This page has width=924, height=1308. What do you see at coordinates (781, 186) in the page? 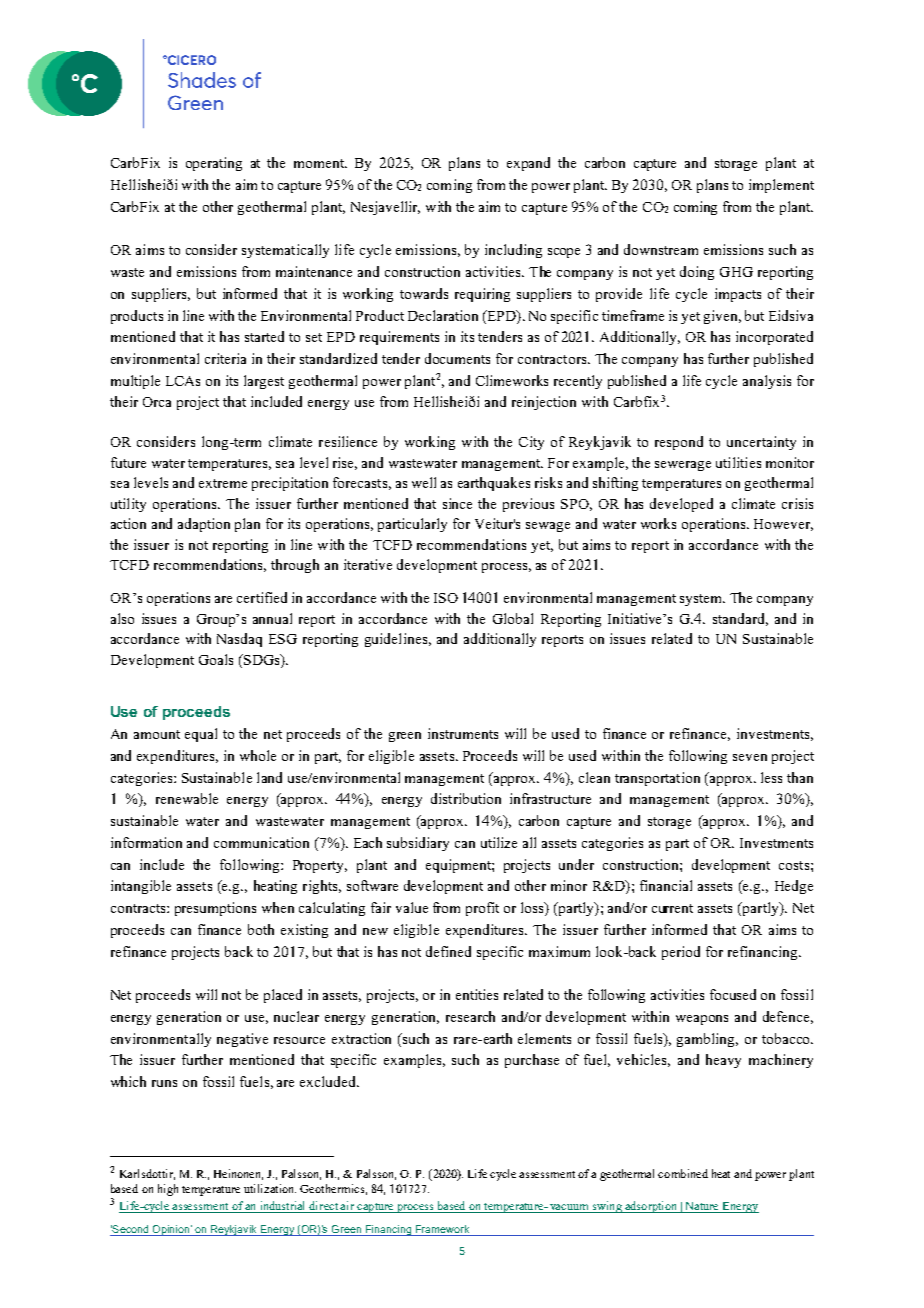
I see `implement` at bounding box center [781, 186].
